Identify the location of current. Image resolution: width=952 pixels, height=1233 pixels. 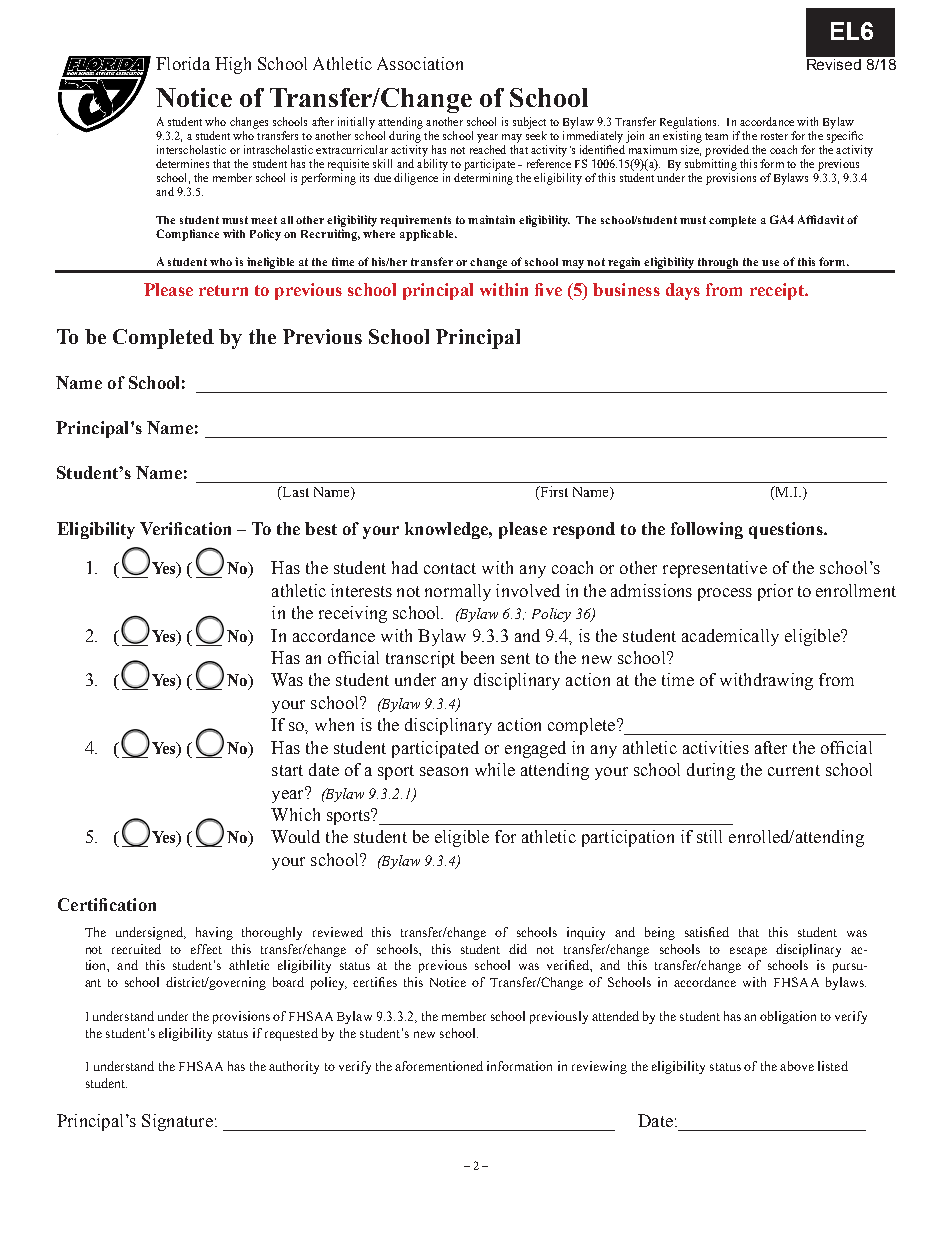
(794, 770).
